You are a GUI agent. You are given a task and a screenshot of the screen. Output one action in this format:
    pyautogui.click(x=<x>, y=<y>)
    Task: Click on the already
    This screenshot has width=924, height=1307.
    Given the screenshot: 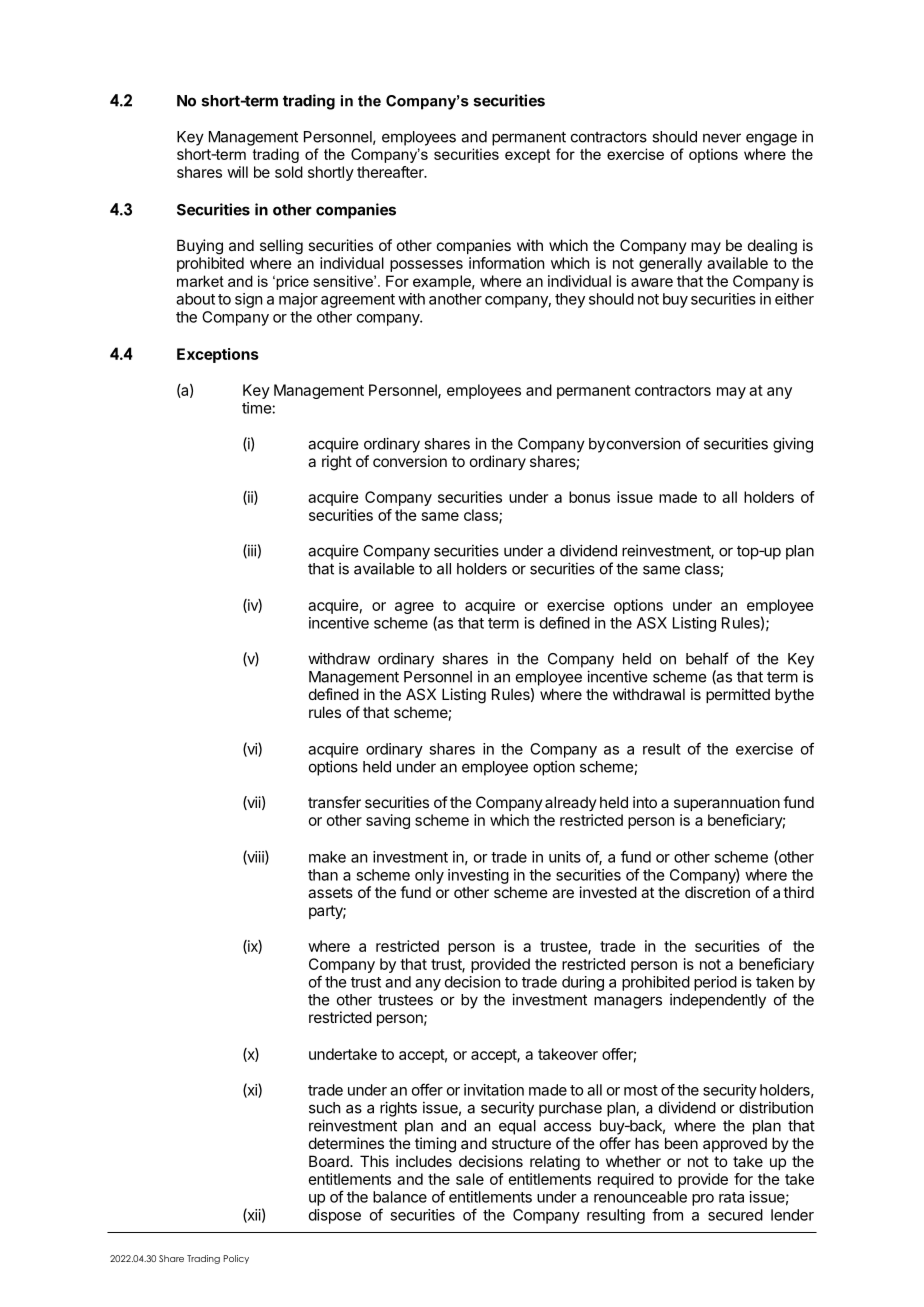 What is the action you would take?
    pyautogui.click(x=571, y=803)
